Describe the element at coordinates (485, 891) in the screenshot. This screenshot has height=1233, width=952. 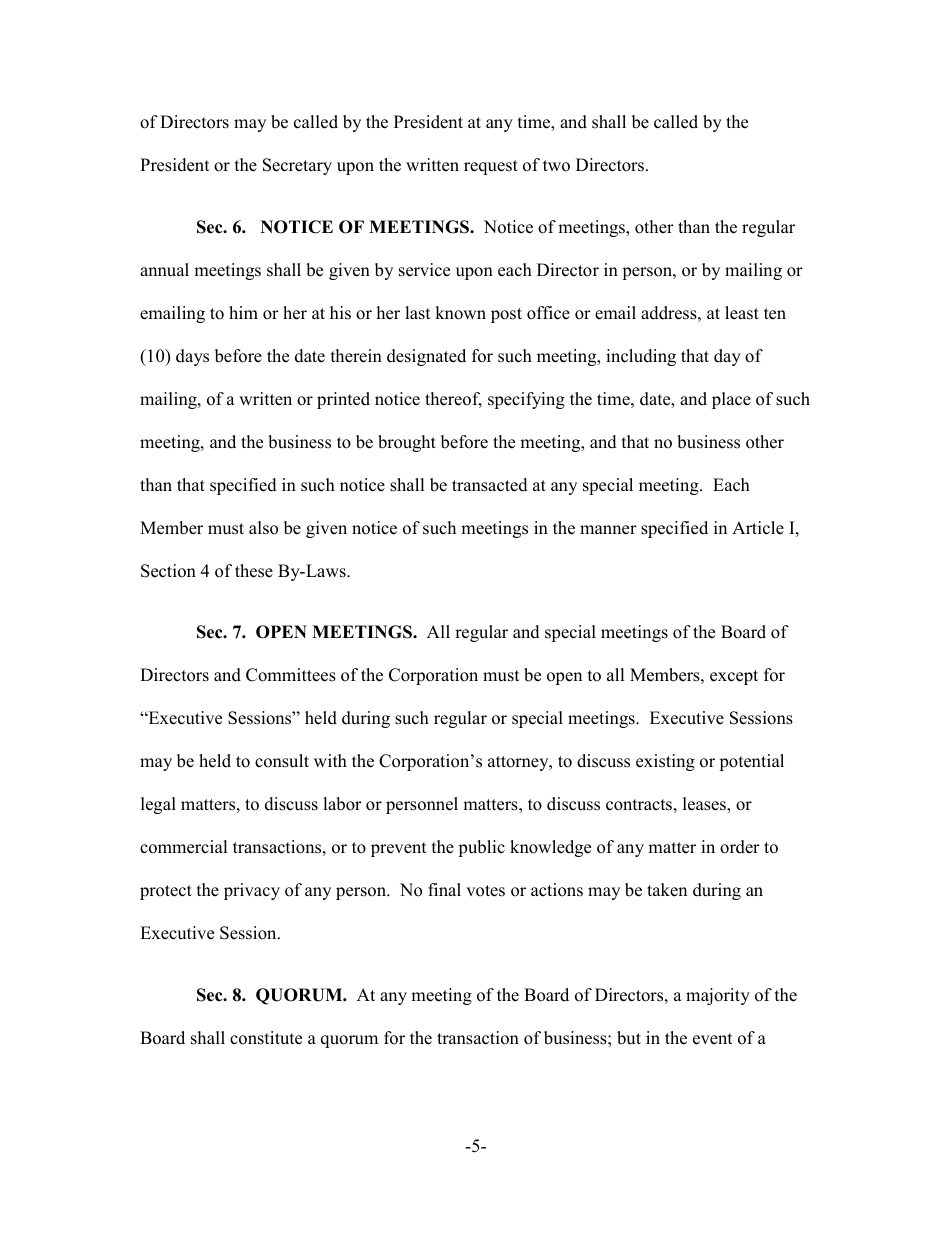
I see `votes` at that location.
